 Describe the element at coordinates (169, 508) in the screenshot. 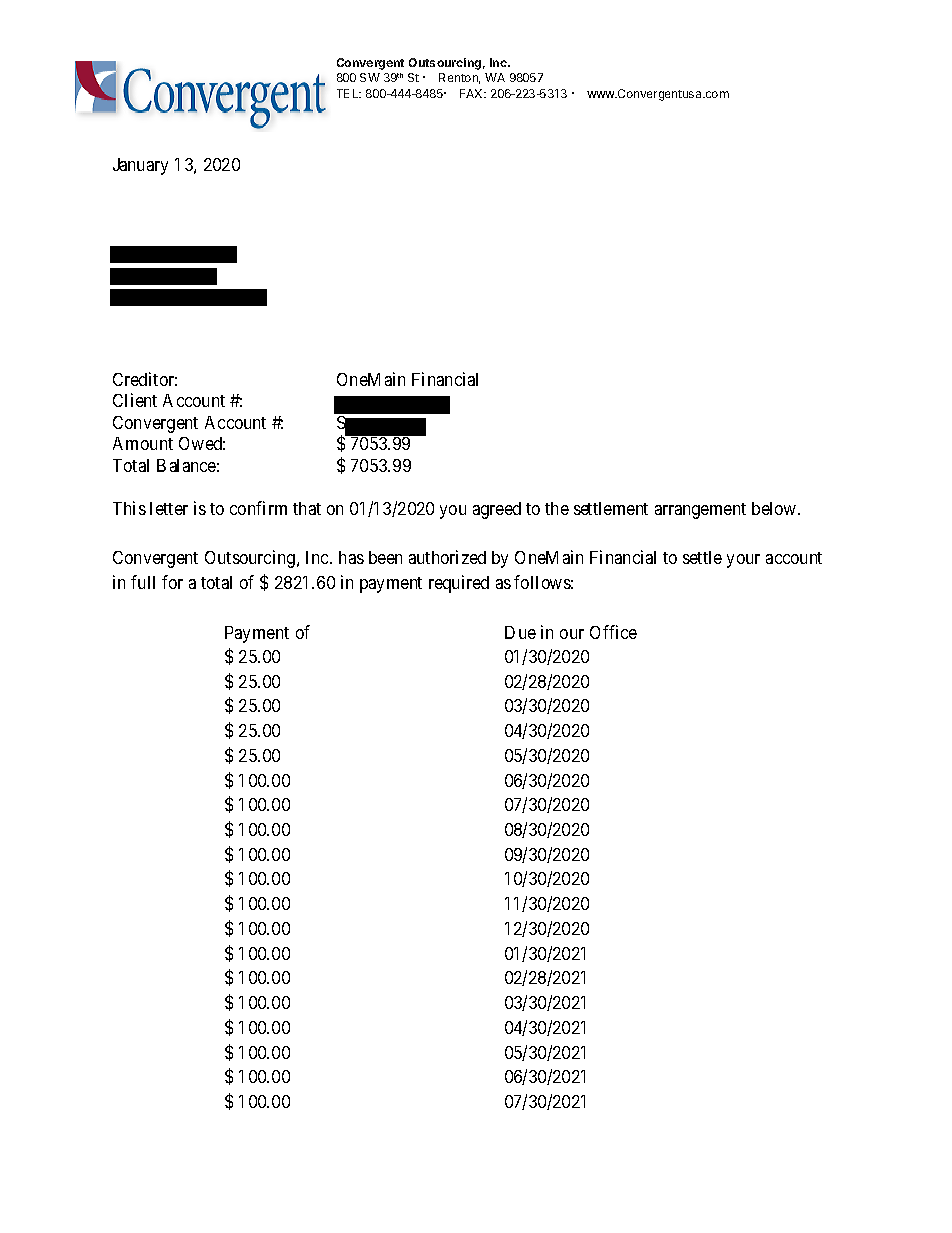

I see `letter` at that location.
